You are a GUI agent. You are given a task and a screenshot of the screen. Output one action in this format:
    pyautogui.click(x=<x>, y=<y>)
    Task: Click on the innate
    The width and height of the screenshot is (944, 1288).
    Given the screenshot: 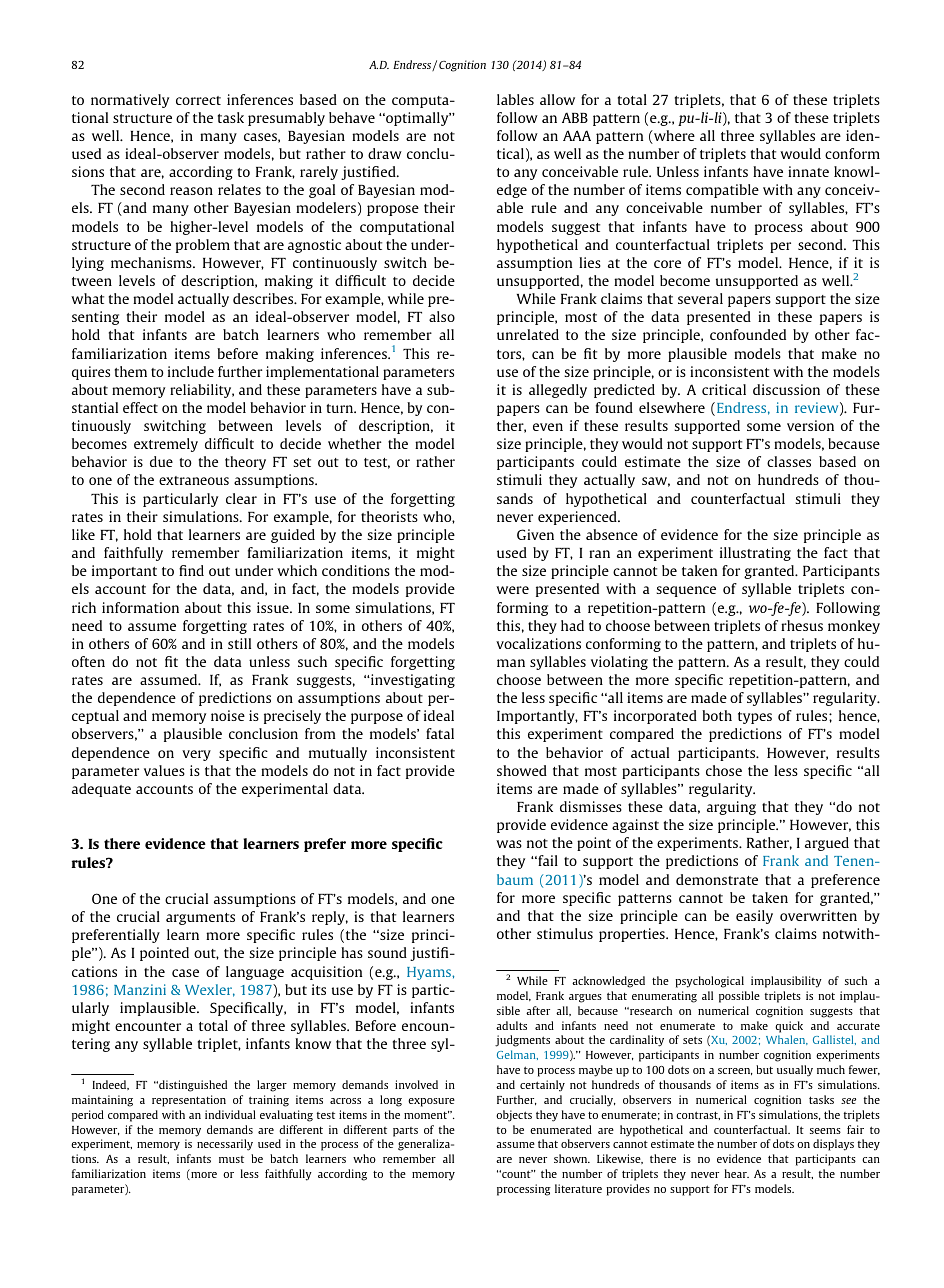 What is the action you would take?
    pyautogui.click(x=808, y=171)
